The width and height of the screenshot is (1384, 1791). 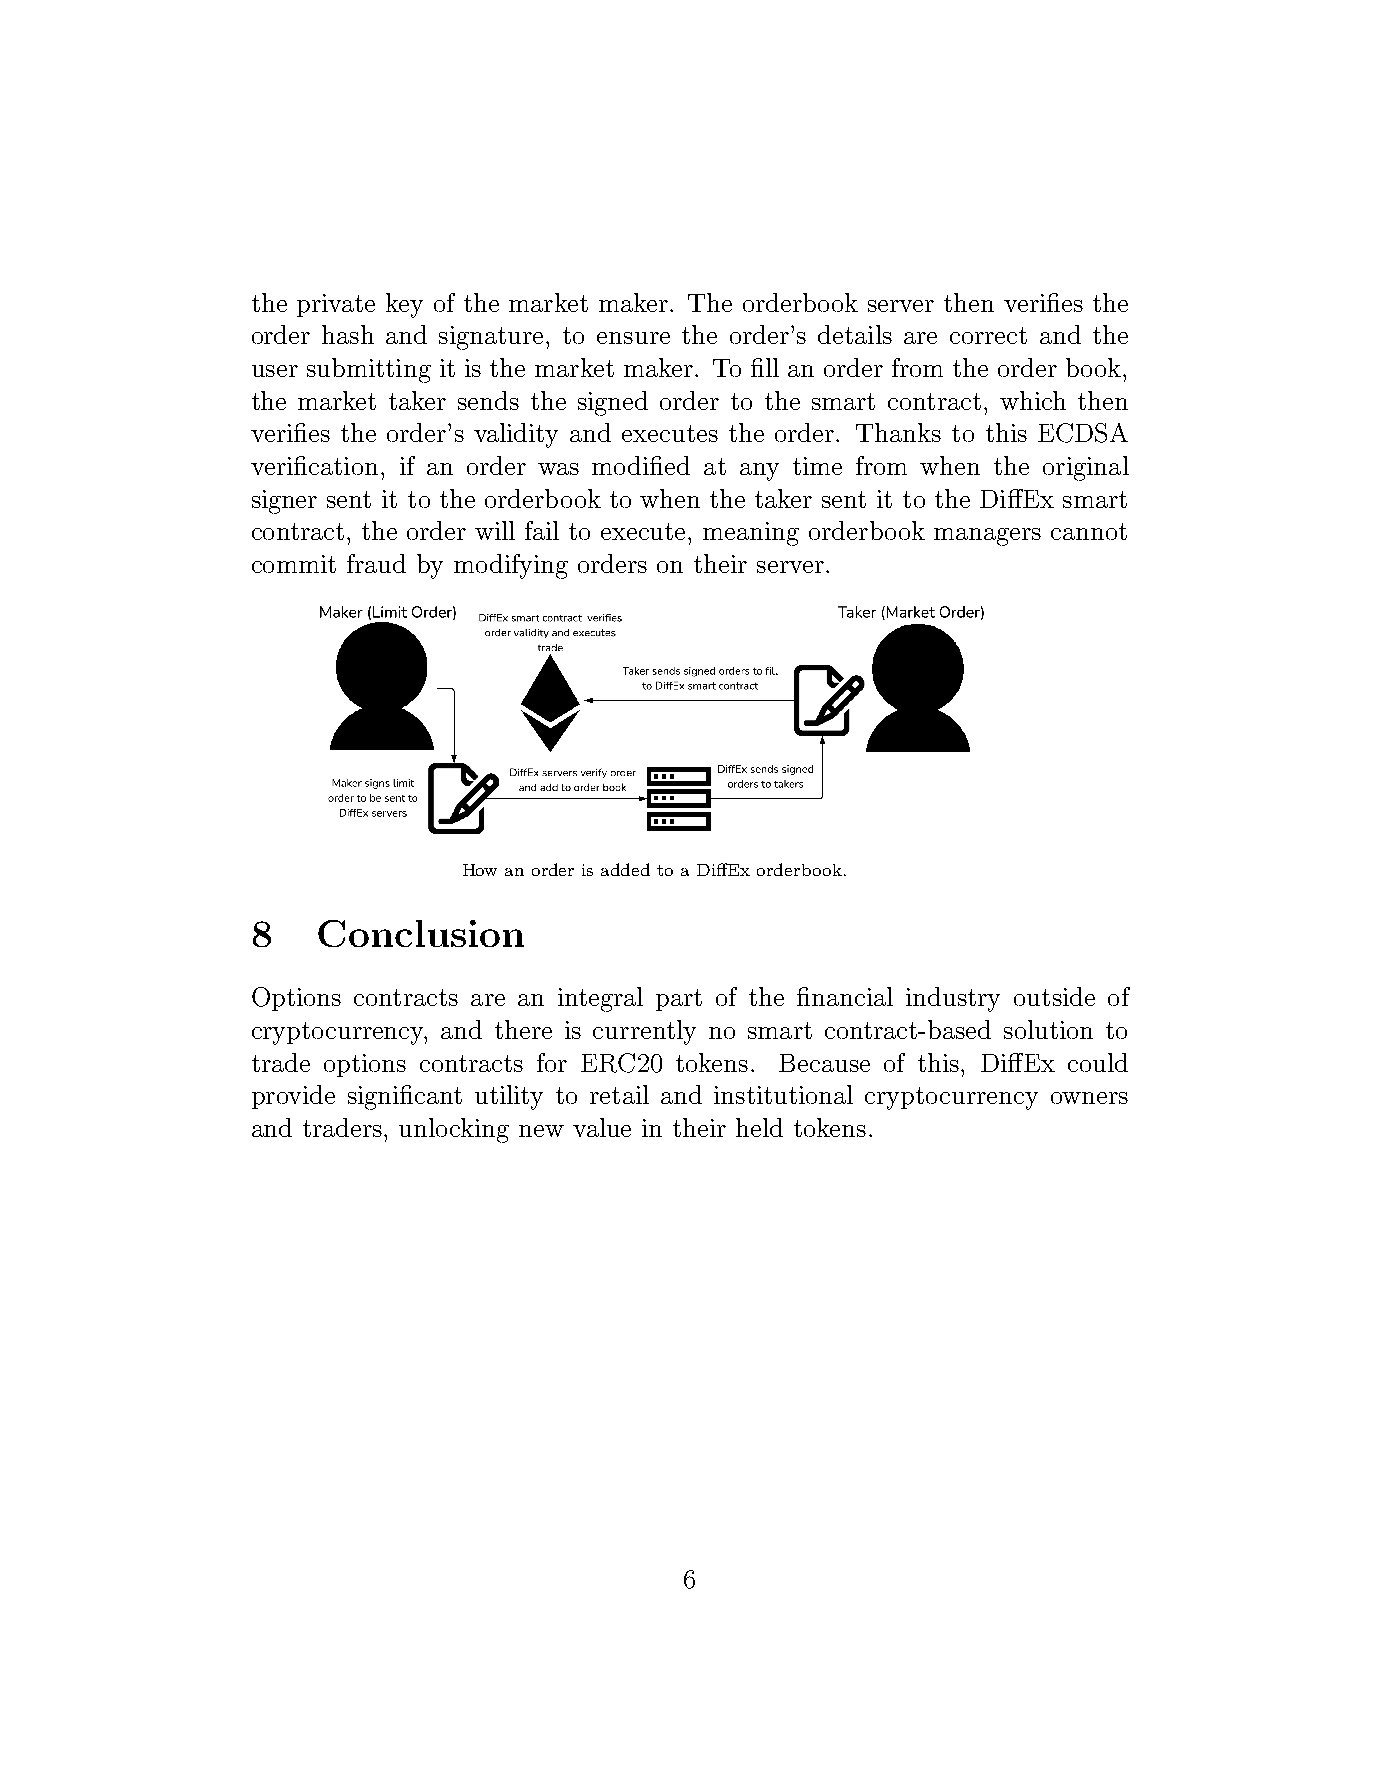 What do you see at coordinates (1089, 531) in the screenshot?
I see `cannot` at bounding box center [1089, 531].
